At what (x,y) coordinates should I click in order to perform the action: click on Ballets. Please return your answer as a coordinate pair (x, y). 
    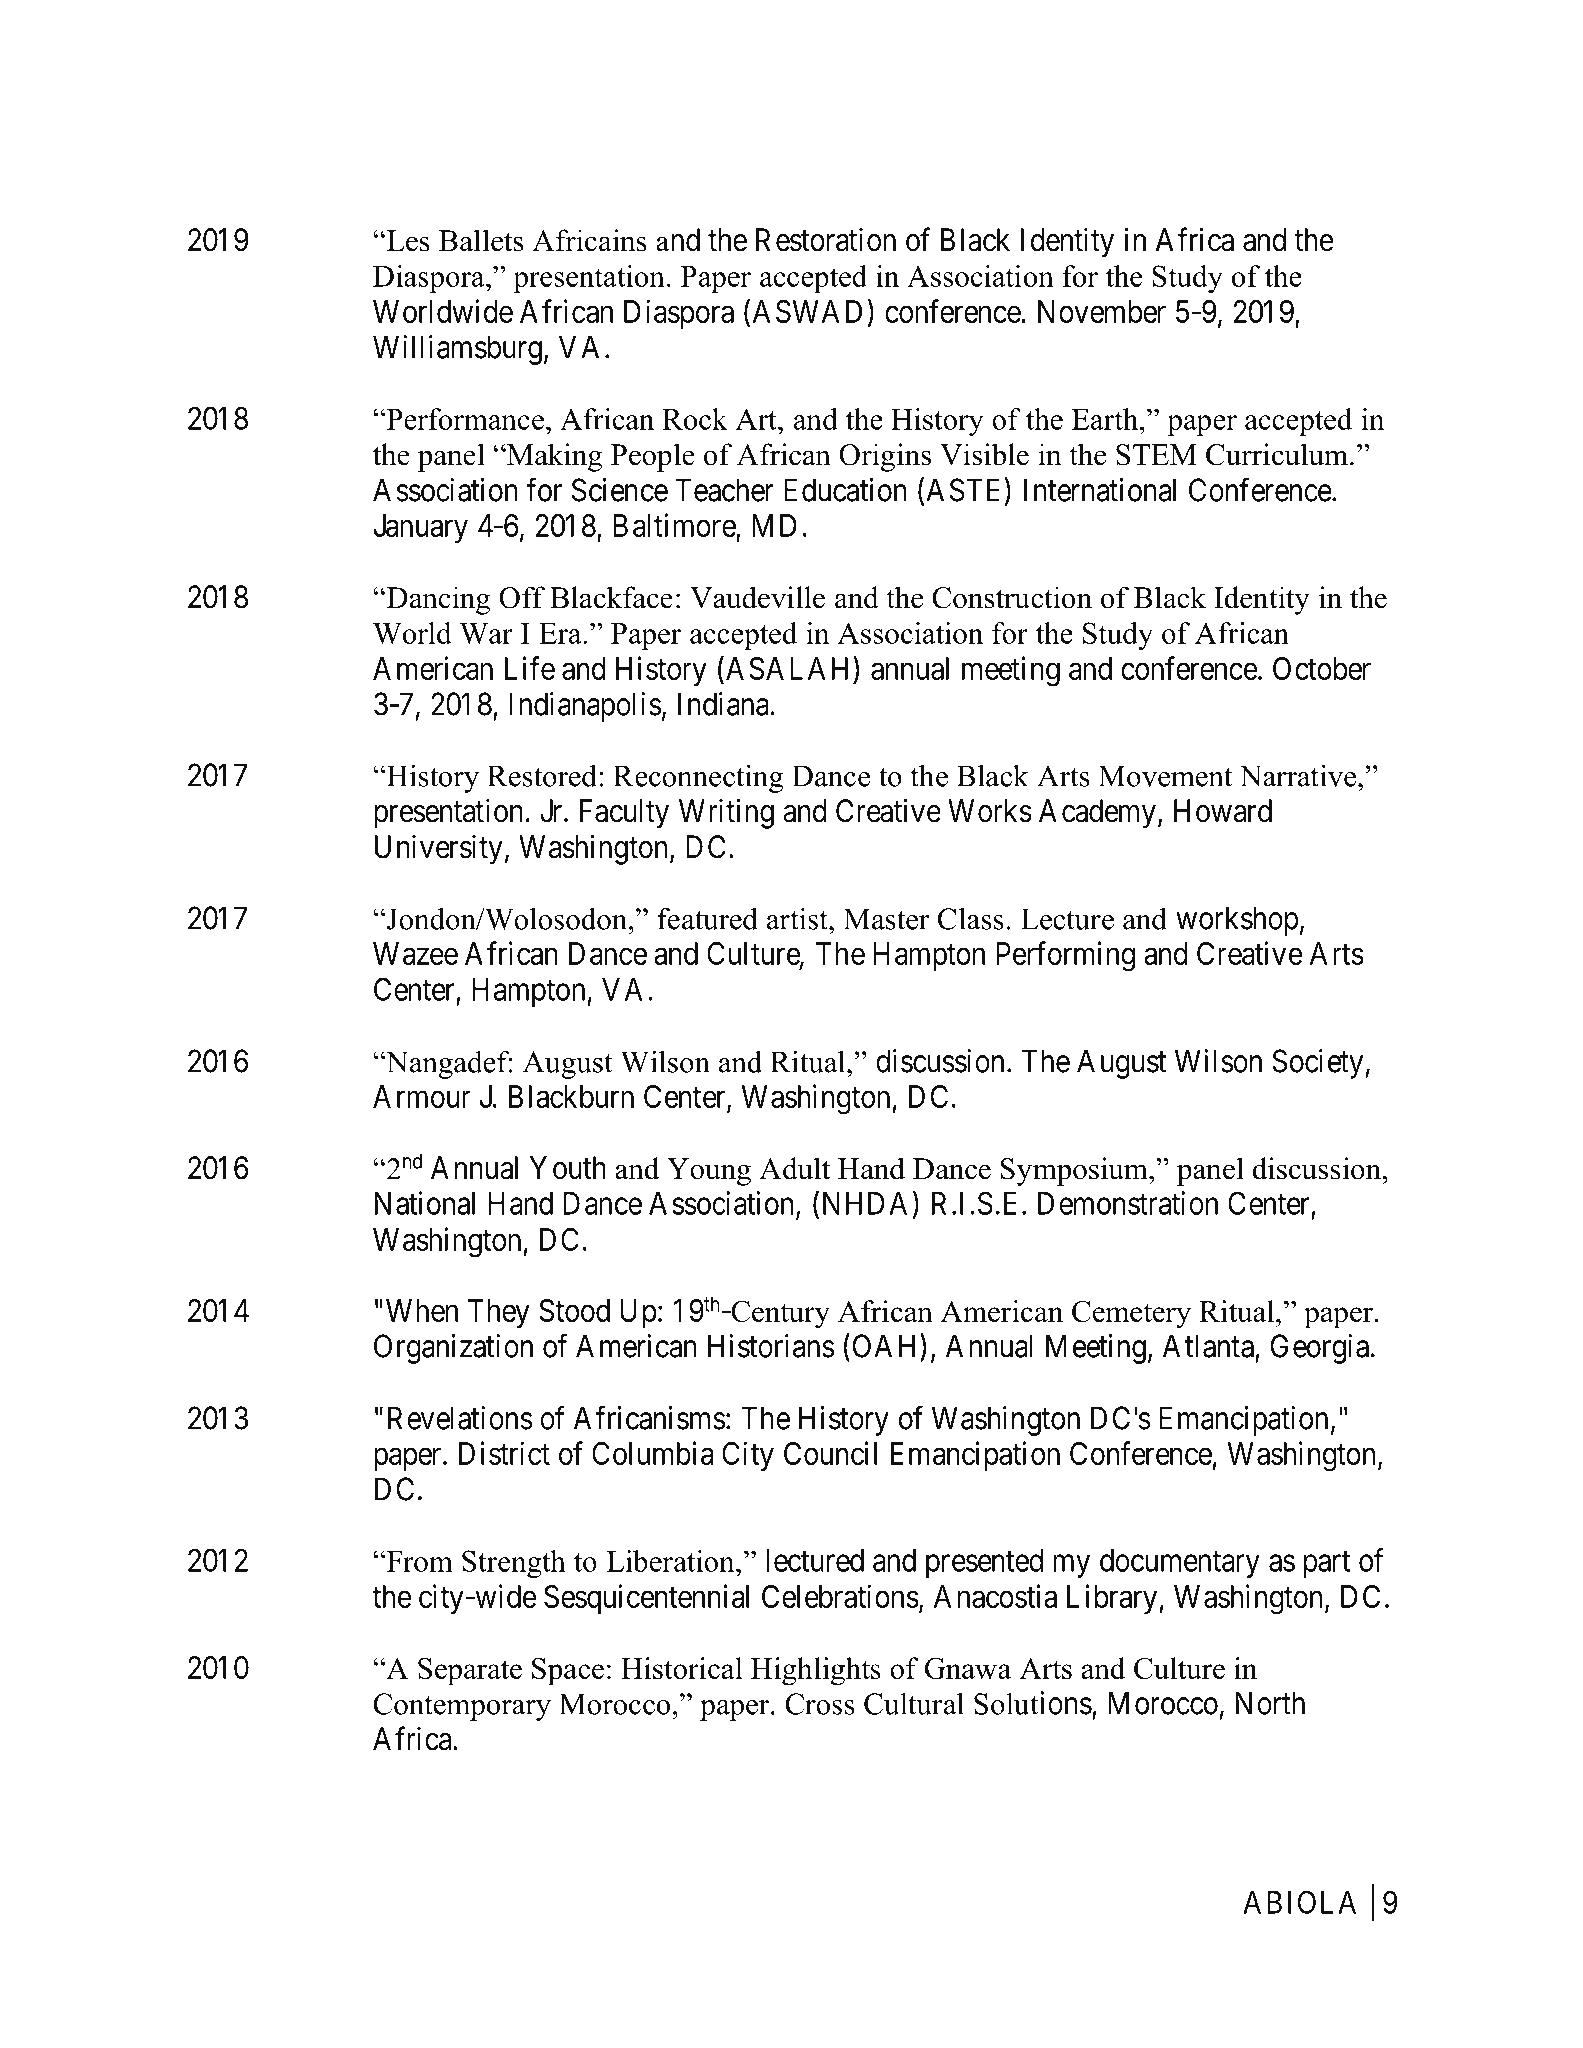
    Looking at the image, I should click on (481, 240).
